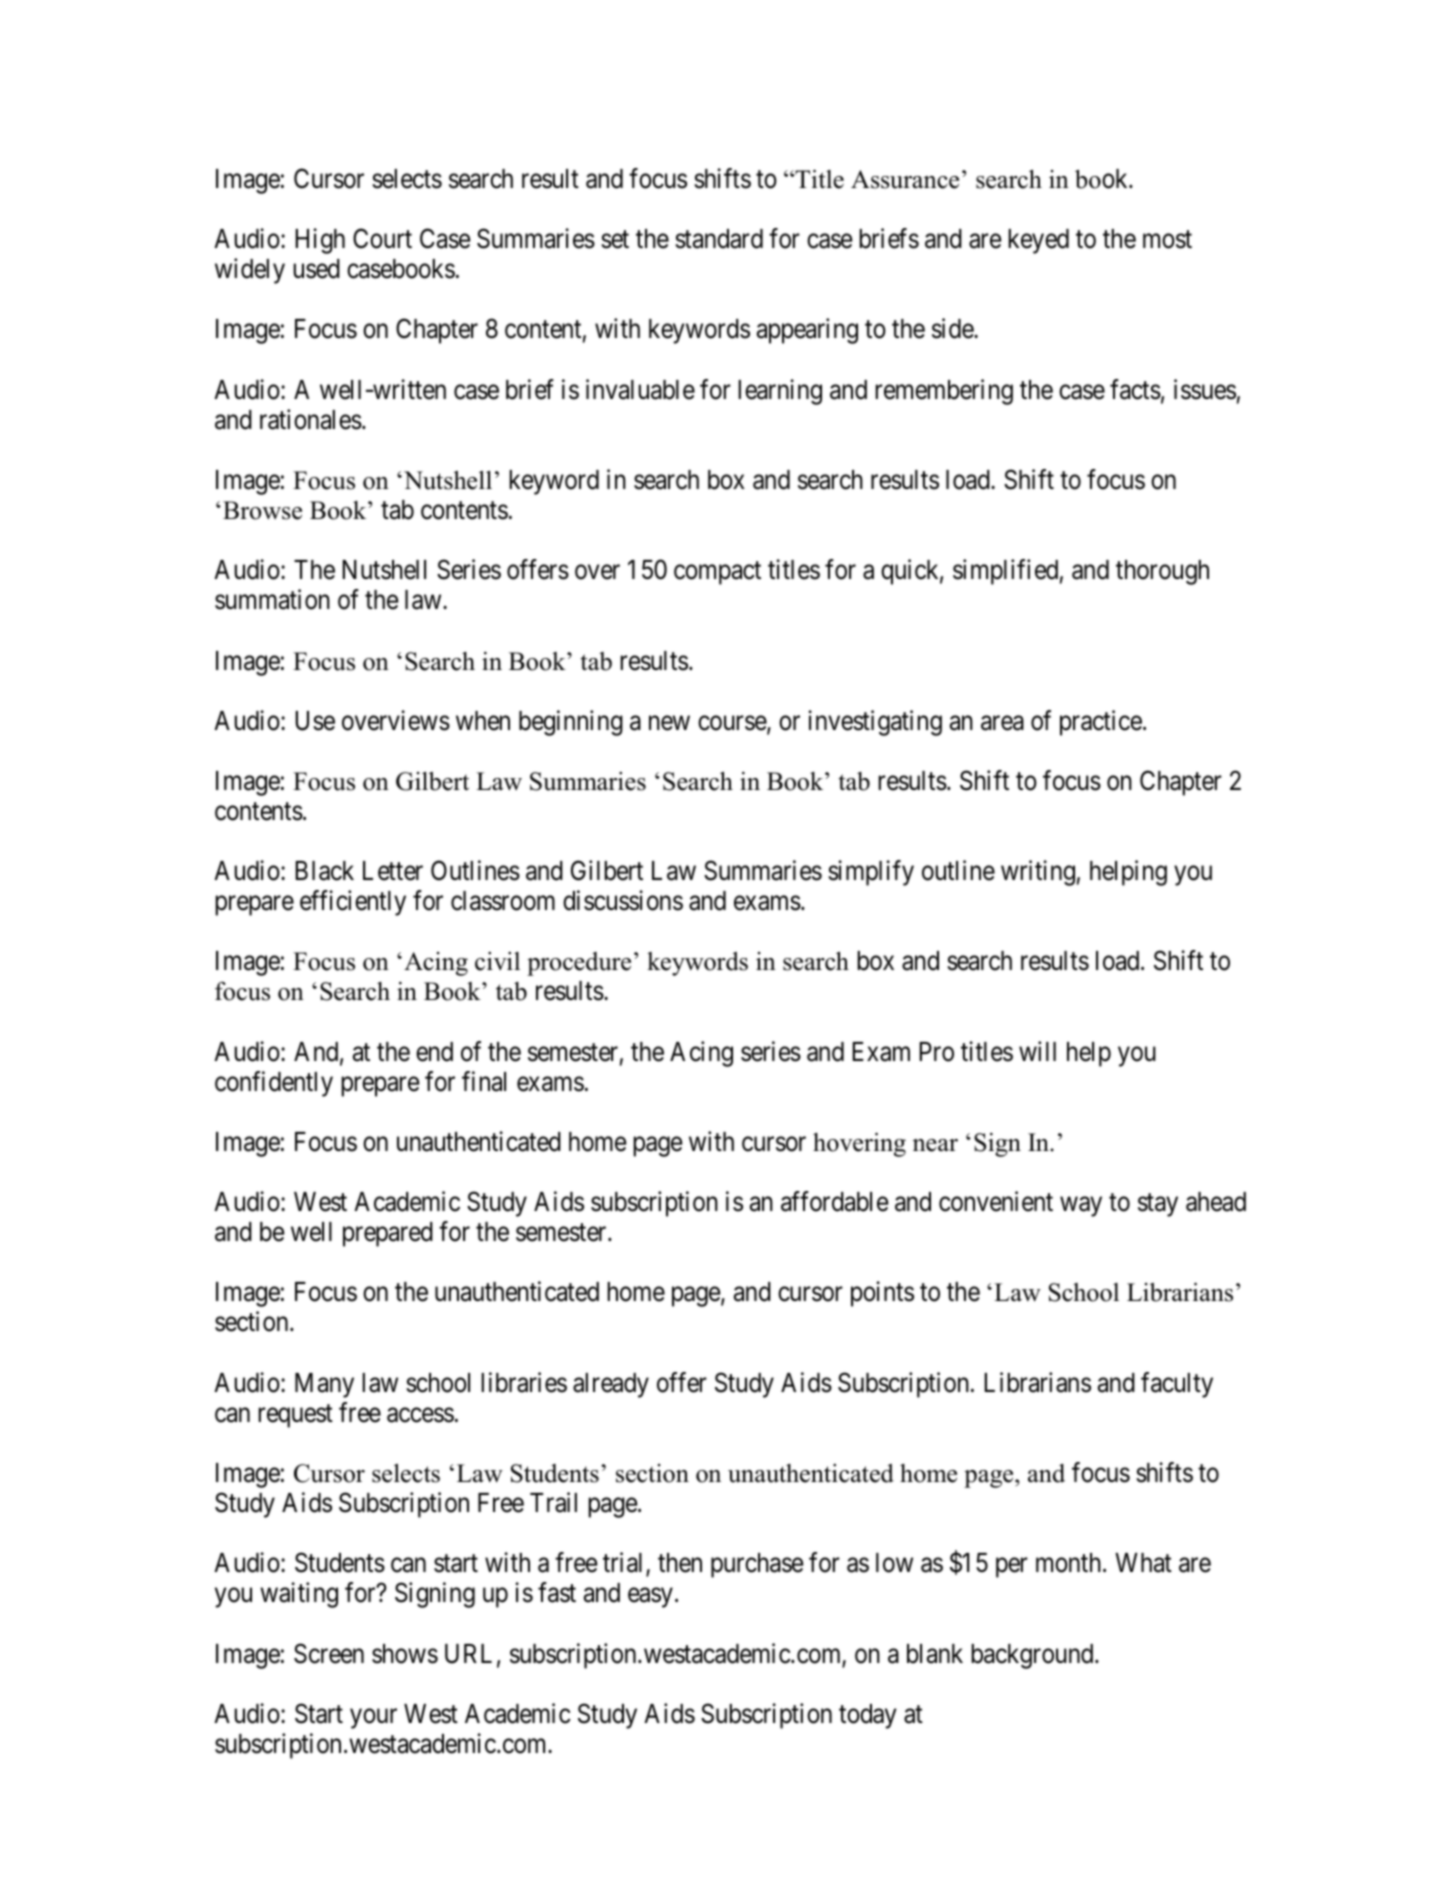 Image resolution: width=1456 pixels, height=1884 pixels. I want to click on Court, so click(382, 238).
